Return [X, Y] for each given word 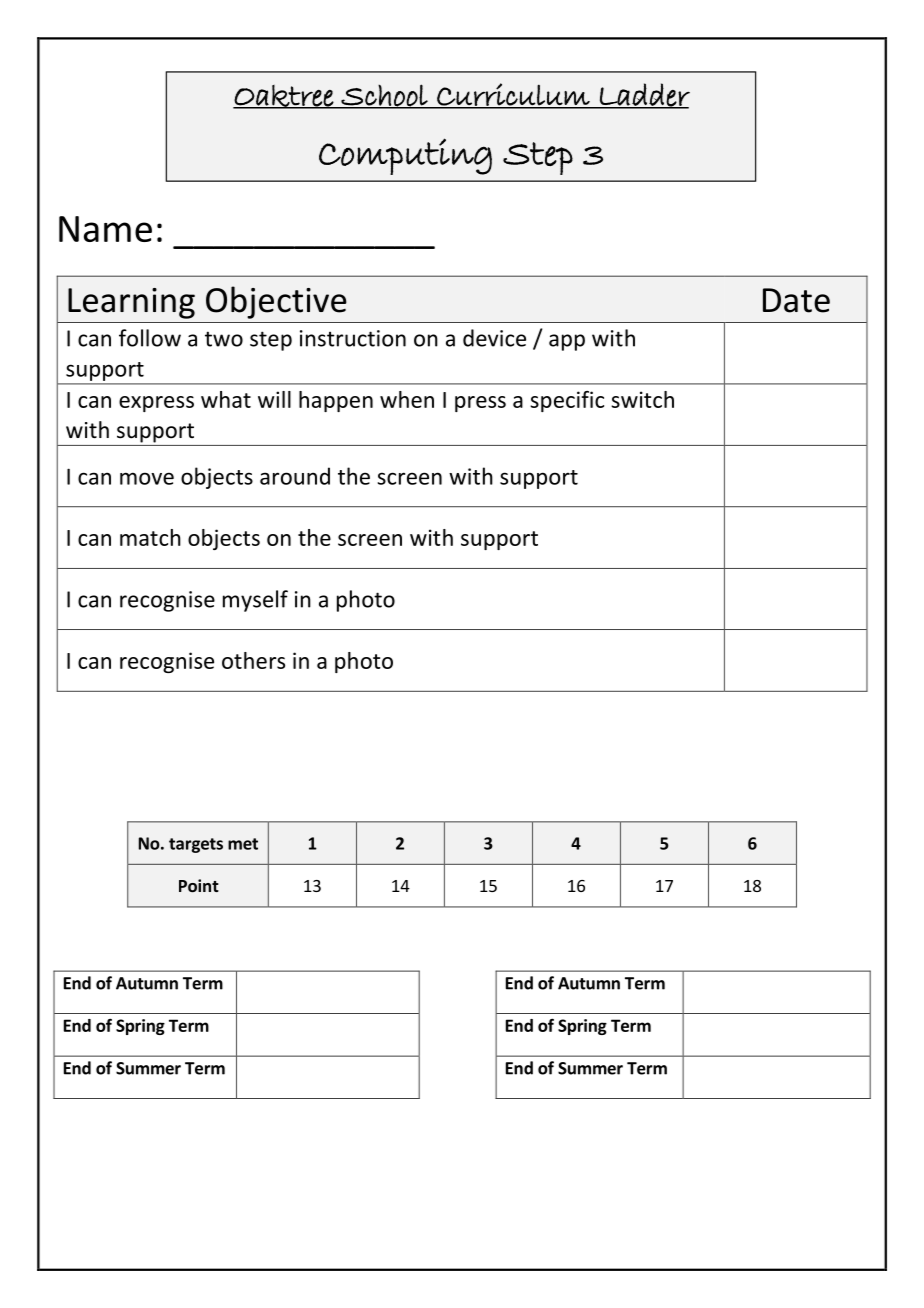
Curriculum [513, 95]
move [147, 478]
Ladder [644, 95]
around [295, 476]
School [384, 96]
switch [642, 399]
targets [196, 845]
